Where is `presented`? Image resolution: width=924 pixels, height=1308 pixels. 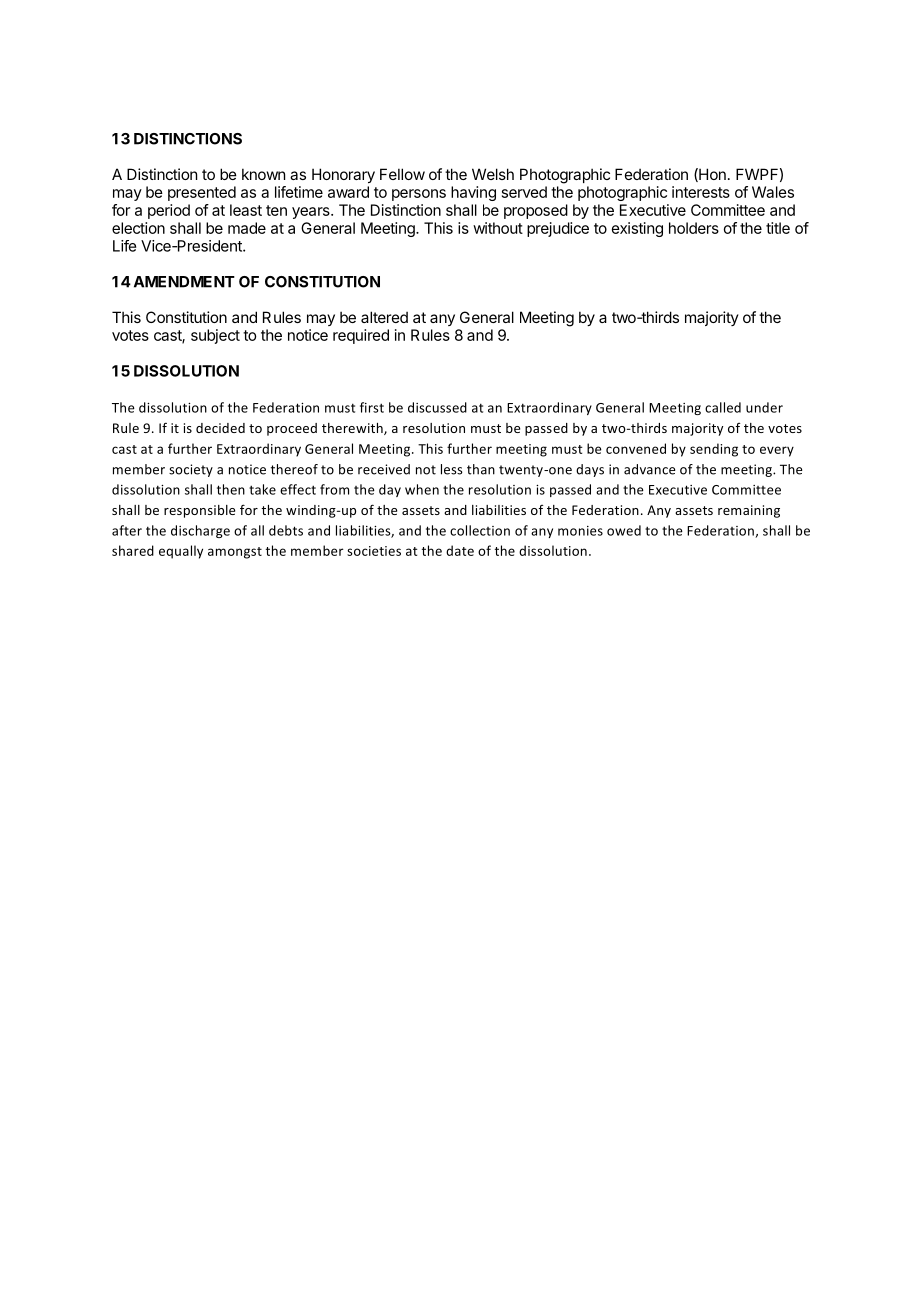
presented is located at coordinates (202, 193).
